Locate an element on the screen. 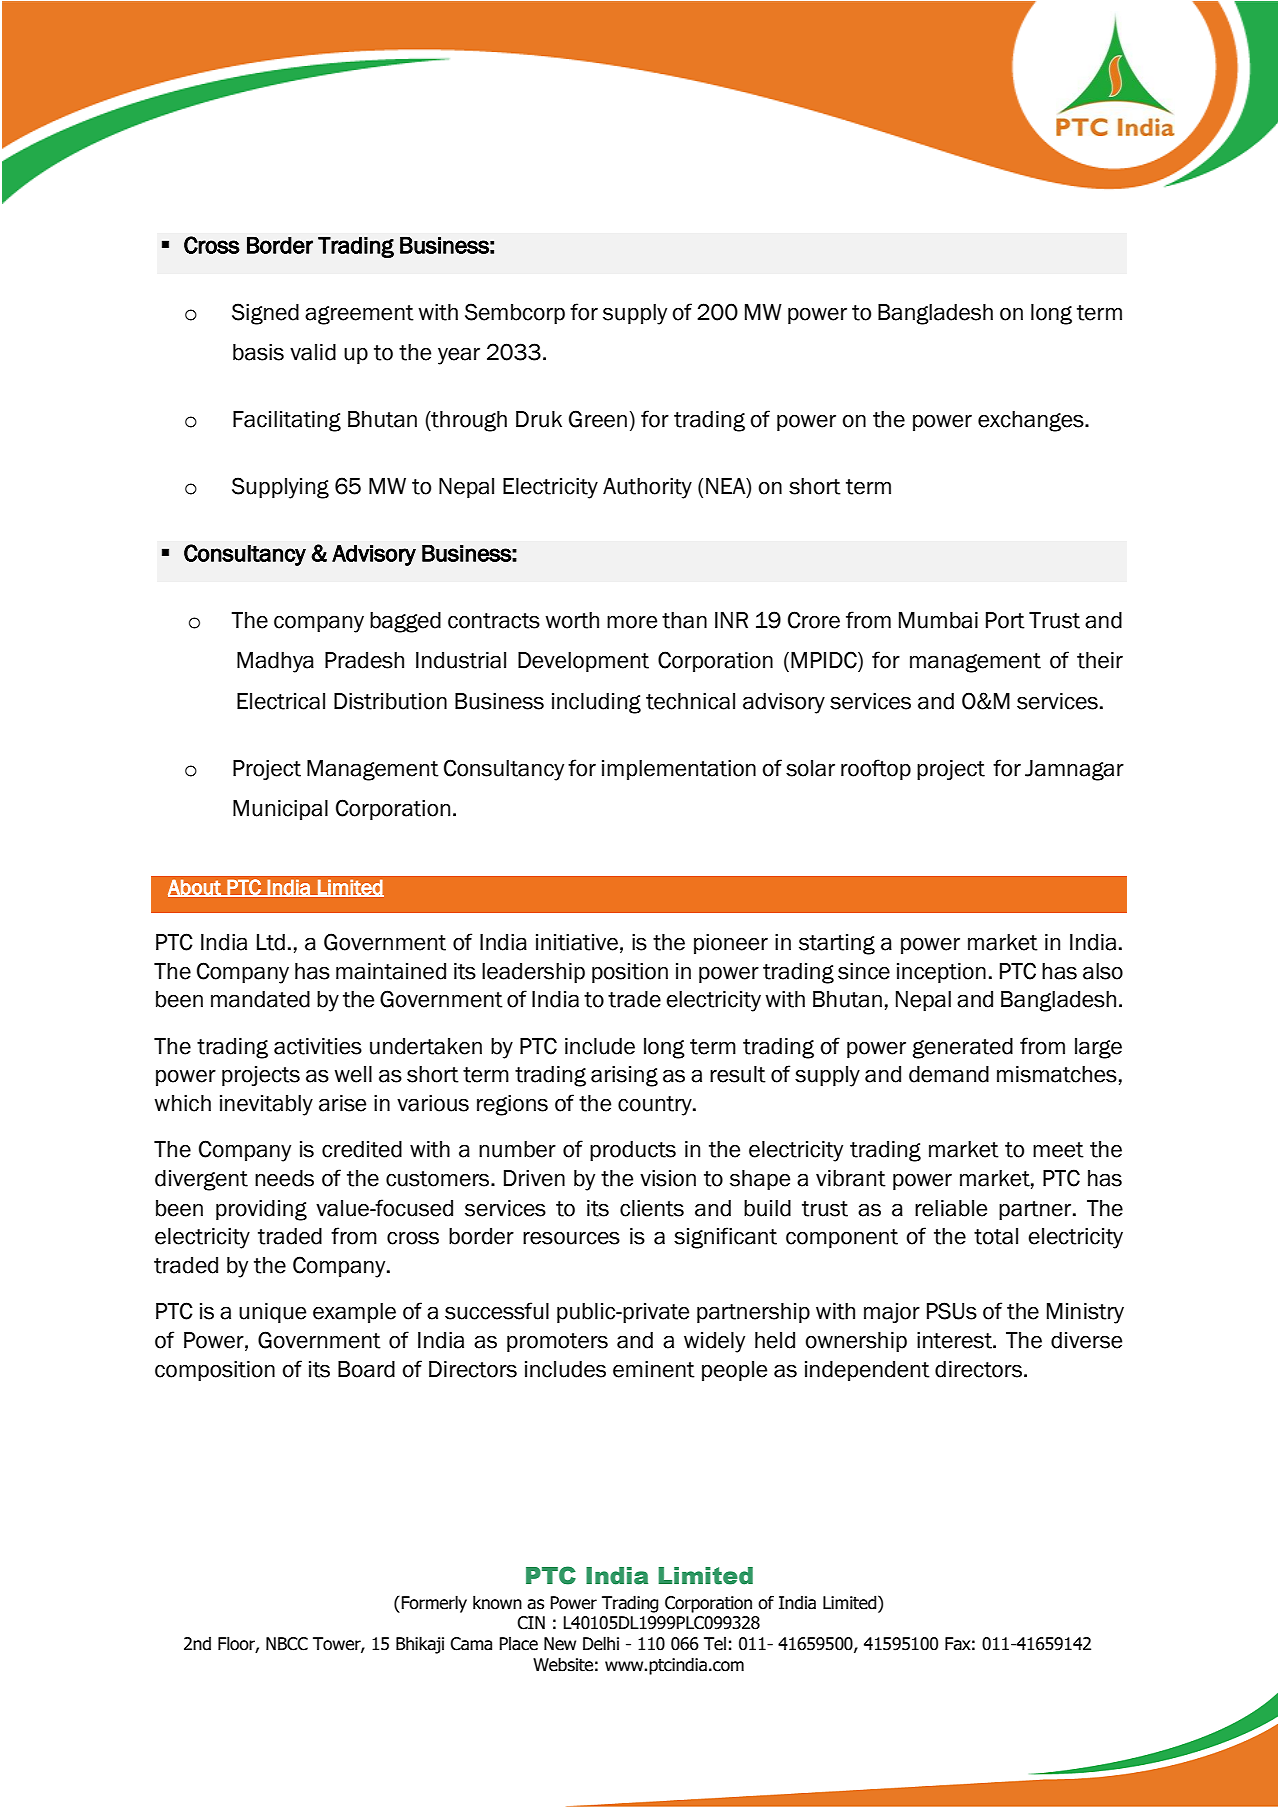 The width and height of the screenshot is (1278, 1808). Delhi is located at coordinates (601, 1643).
